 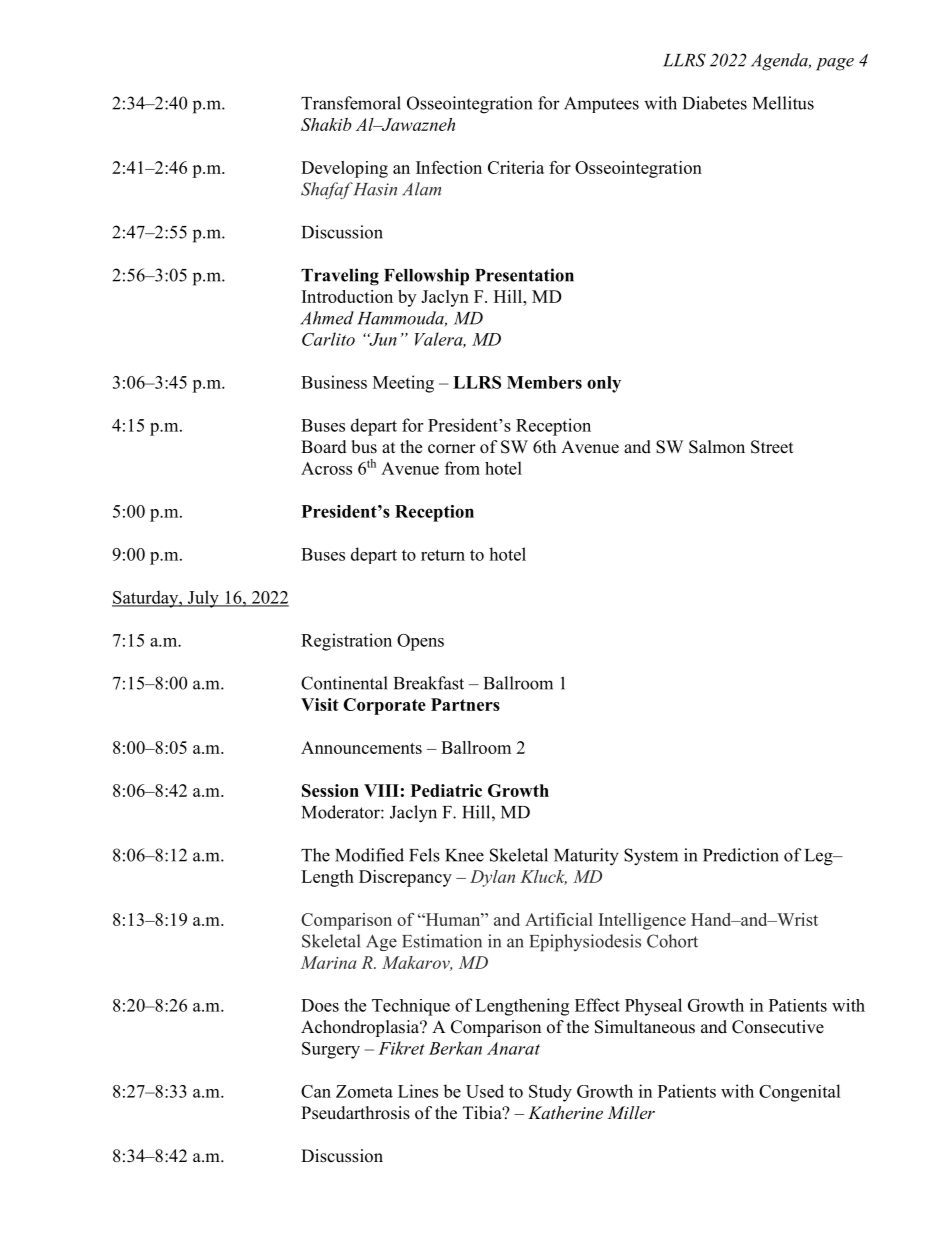 What do you see at coordinates (316, 1091) in the screenshot?
I see `Can` at bounding box center [316, 1091].
